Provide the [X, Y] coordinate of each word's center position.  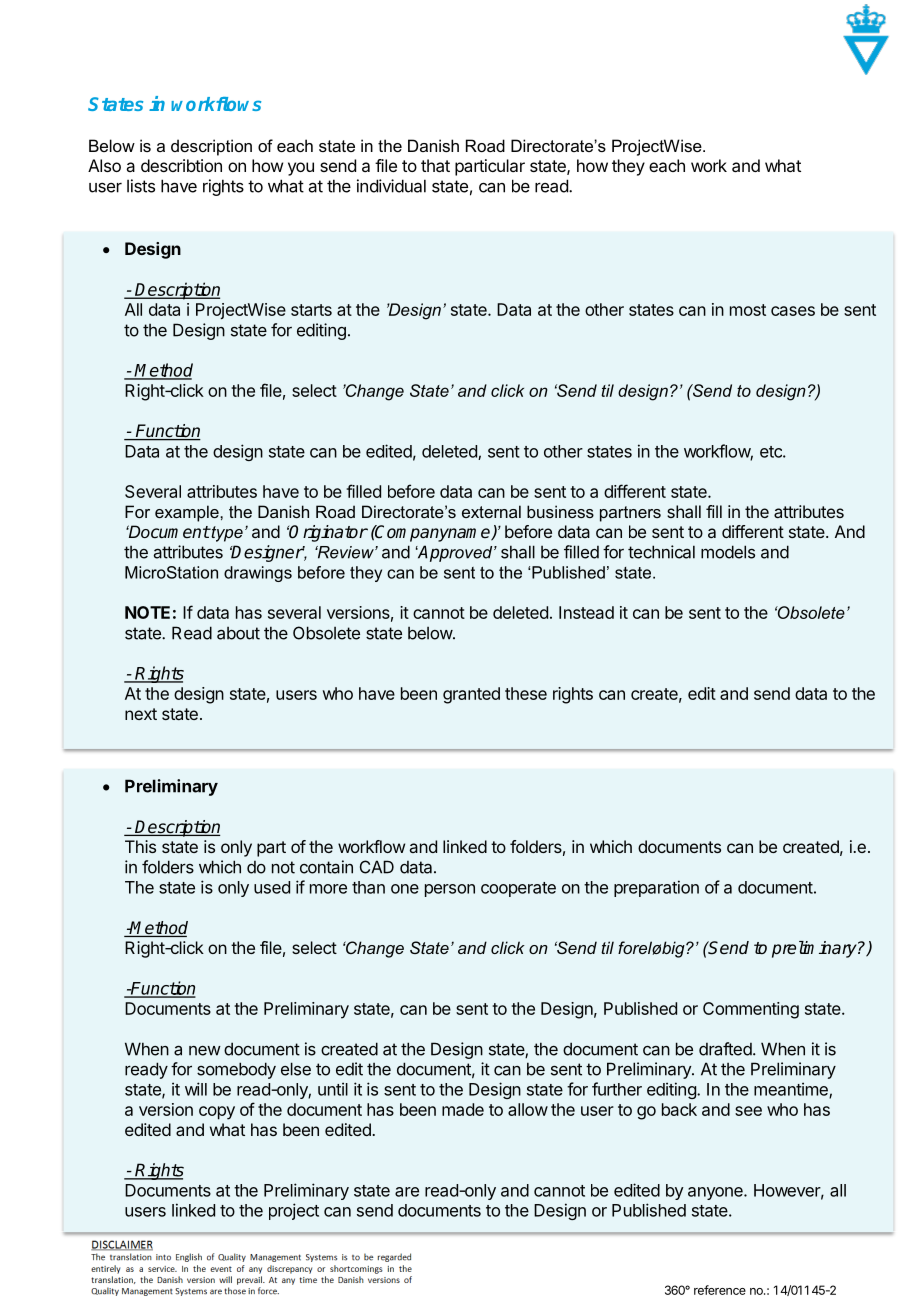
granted [471, 695]
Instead [586, 612]
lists [141, 186]
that [435, 165]
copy [217, 1113]
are [407, 1192]
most [748, 310]
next [141, 714]
